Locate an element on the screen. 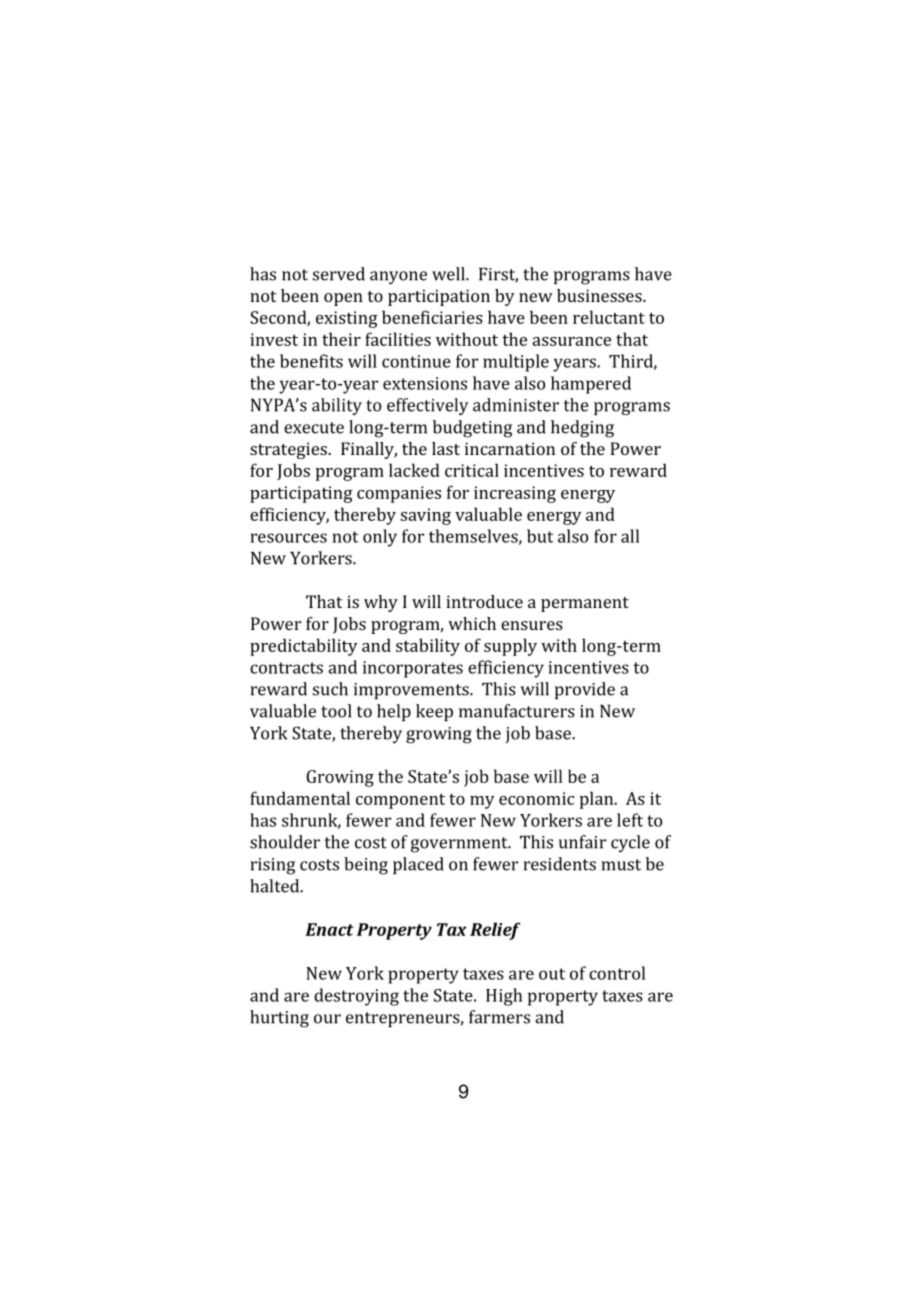  tool is located at coordinates (336, 711).
